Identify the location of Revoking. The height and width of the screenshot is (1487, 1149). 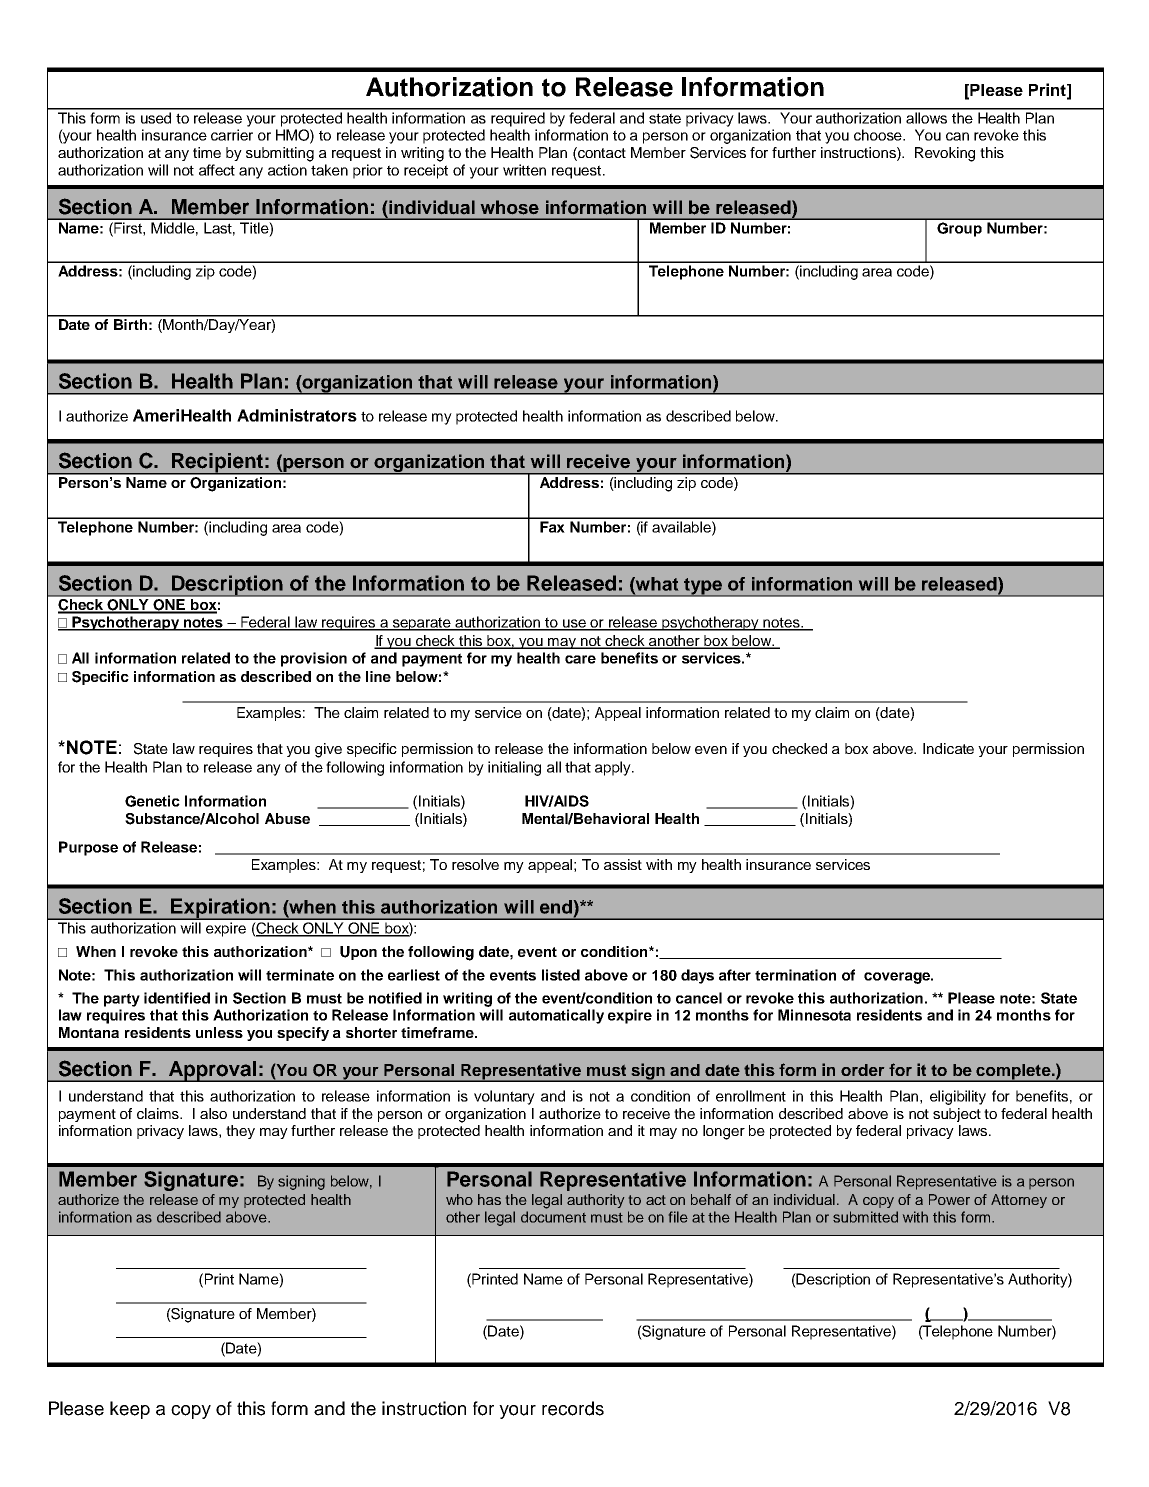
(945, 154).
